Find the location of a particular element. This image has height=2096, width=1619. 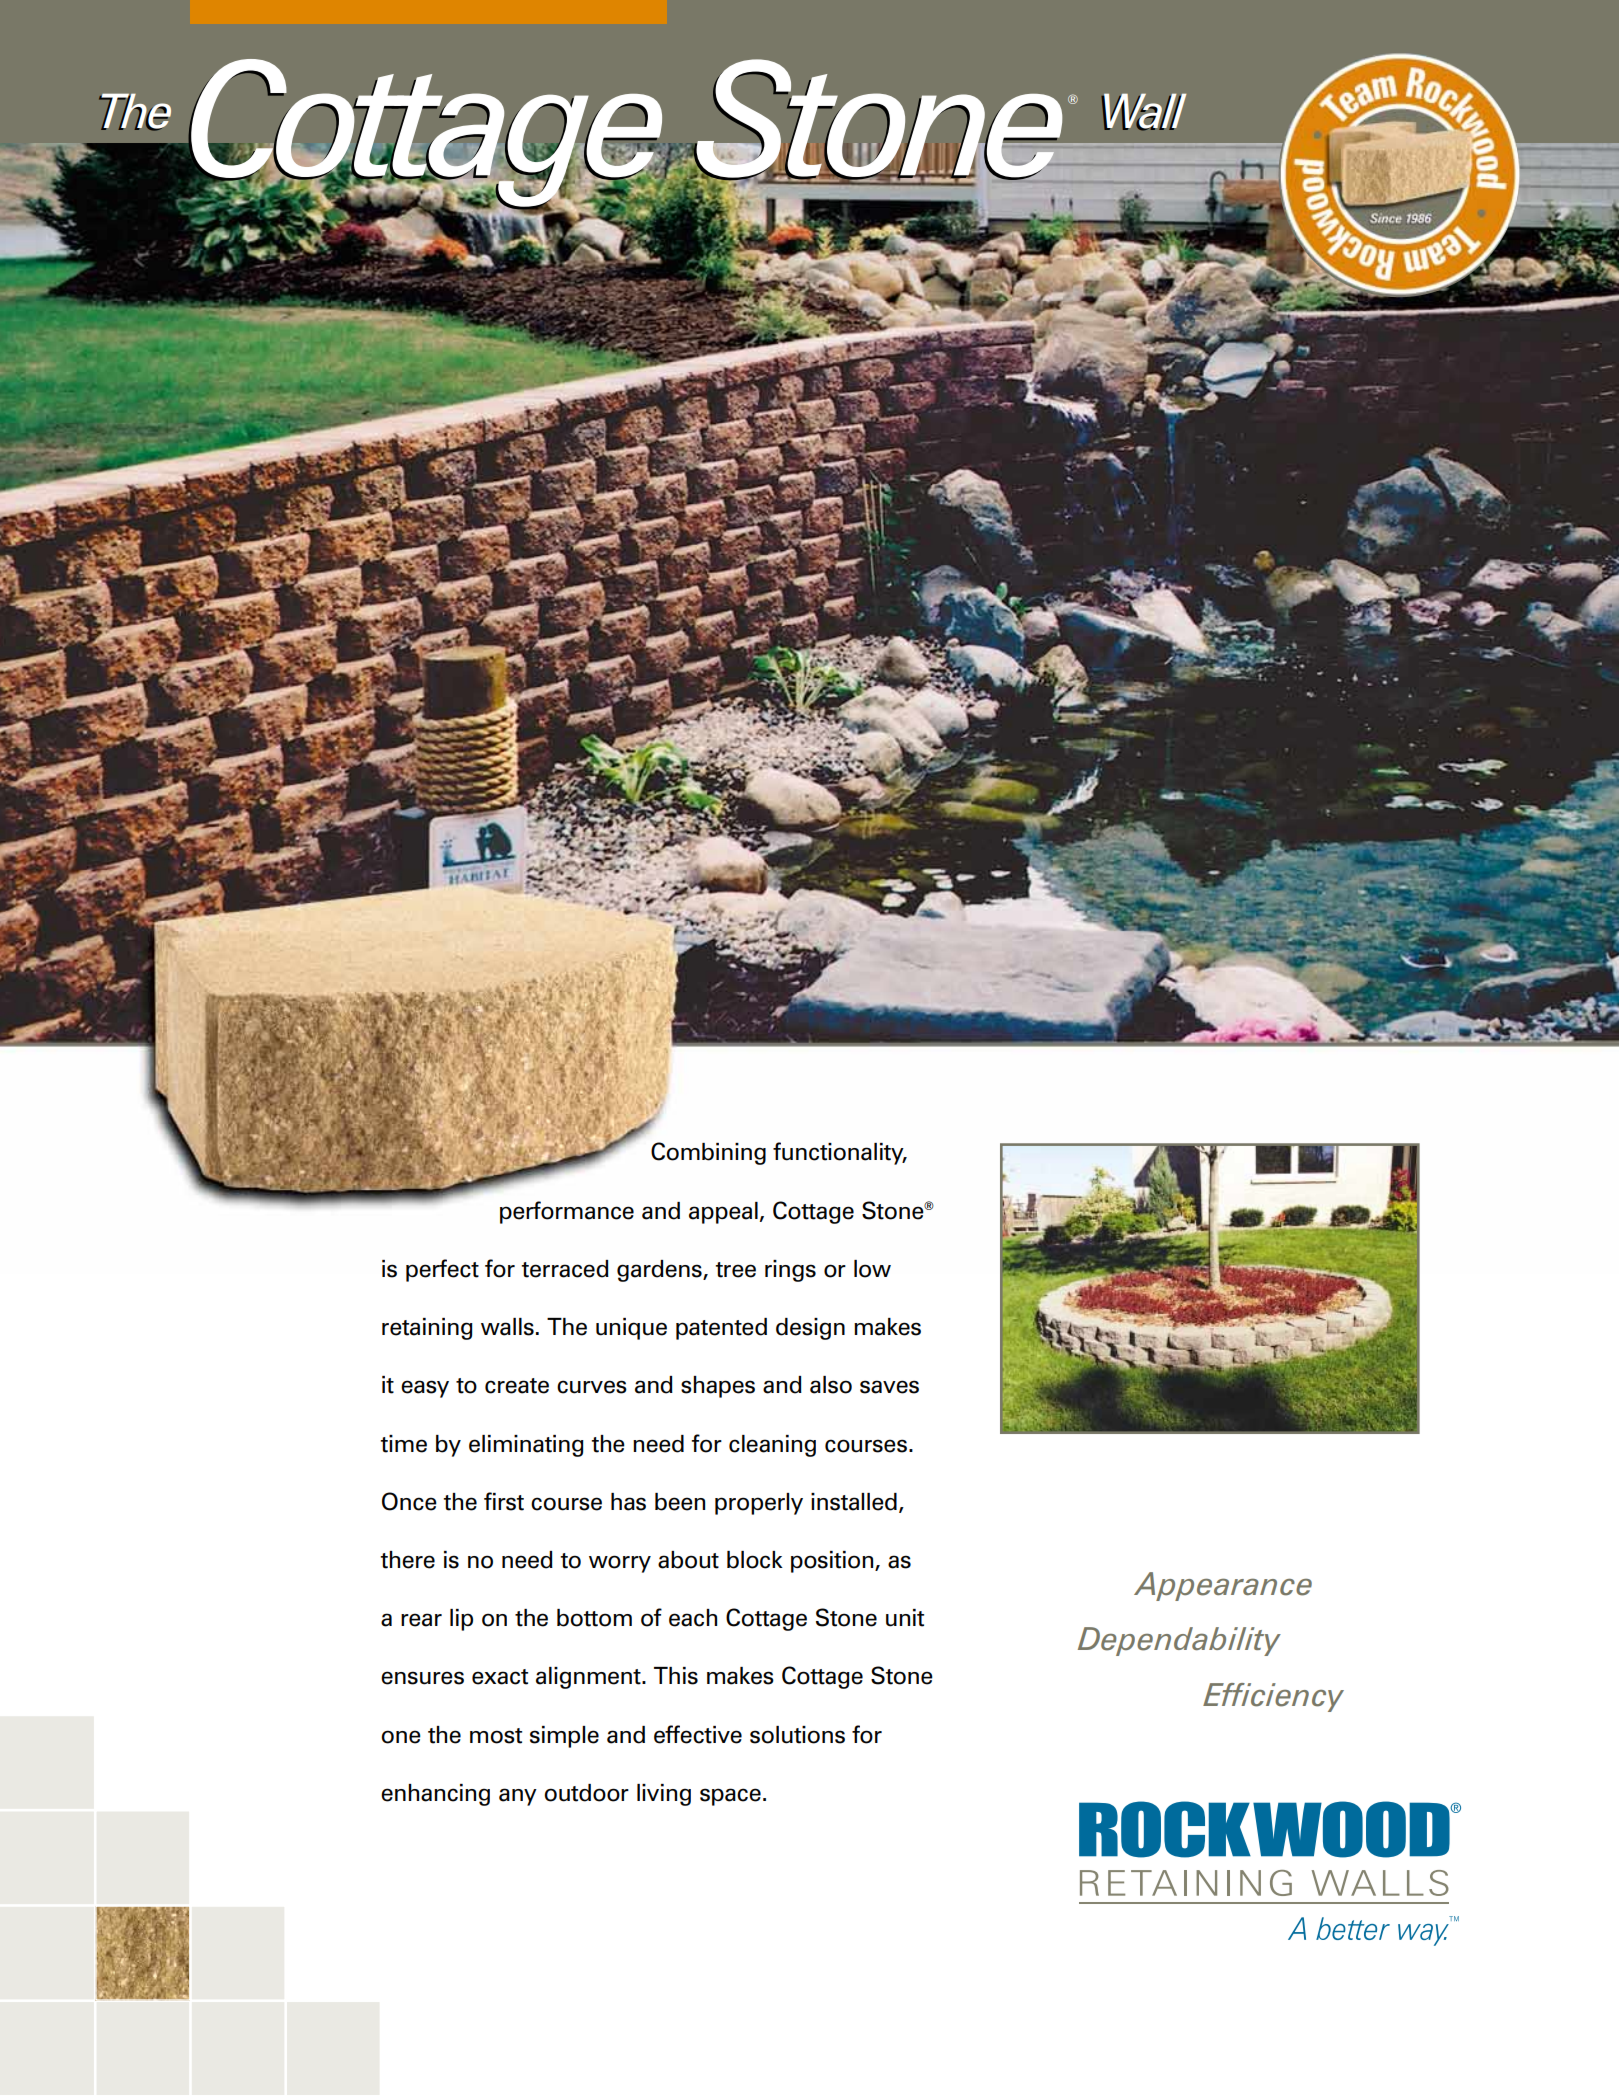

installed is located at coordinates (854, 1502).
